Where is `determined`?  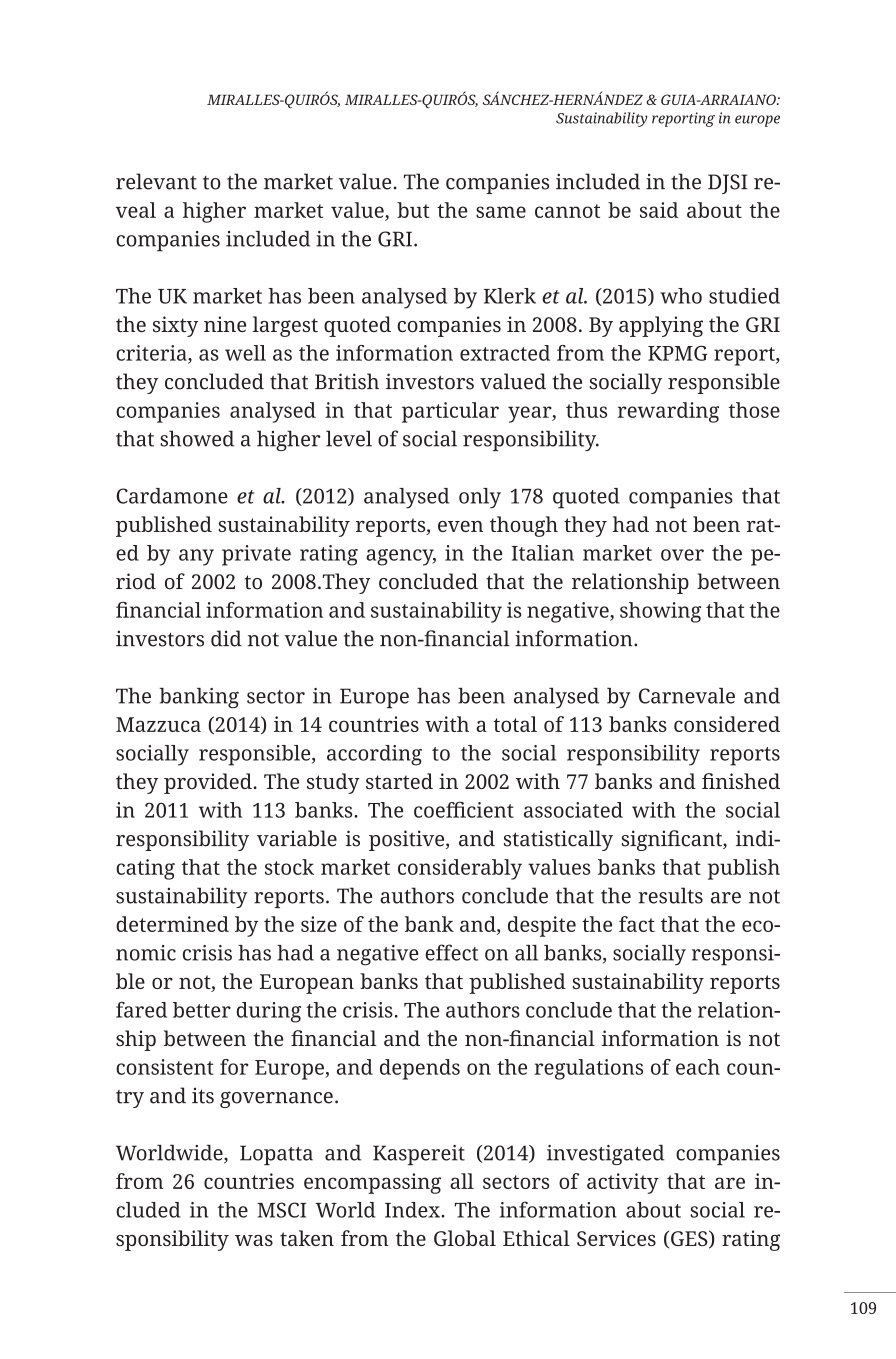
determined is located at coordinates (172, 924).
